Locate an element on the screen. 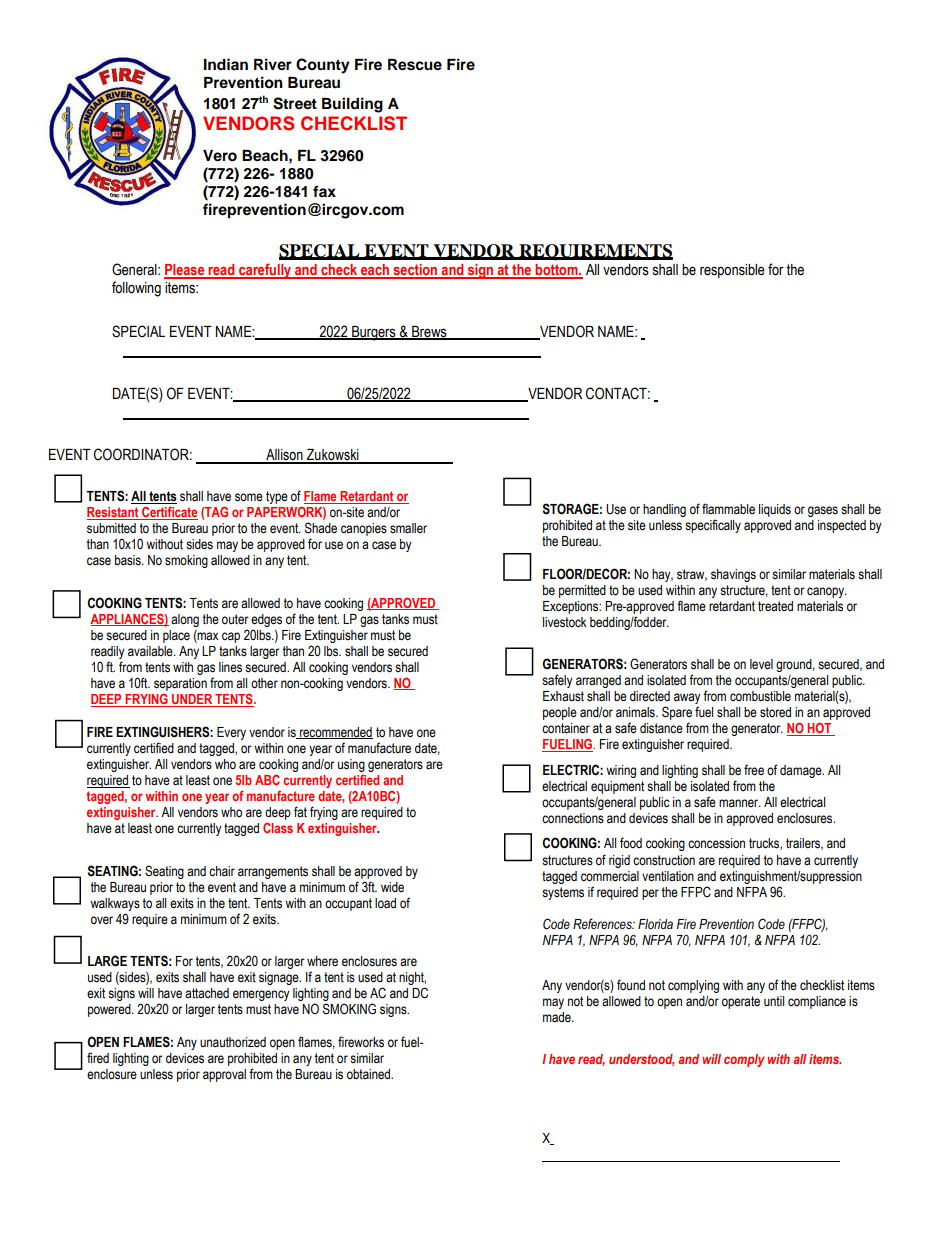  basis is located at coordinates (129, 560).
